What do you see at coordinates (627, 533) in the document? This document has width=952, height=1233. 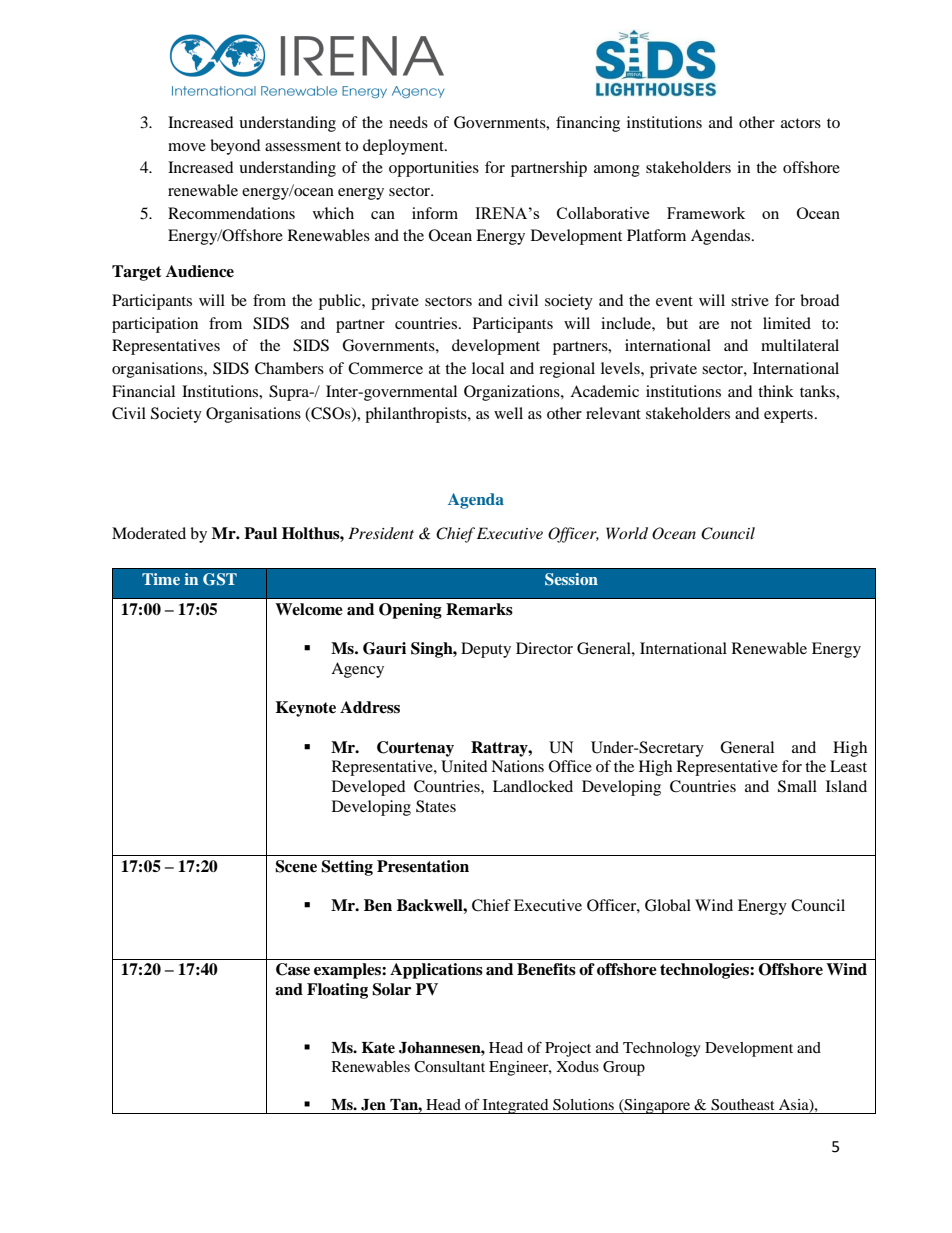 I see `World` at bounding box center [627, 533].
